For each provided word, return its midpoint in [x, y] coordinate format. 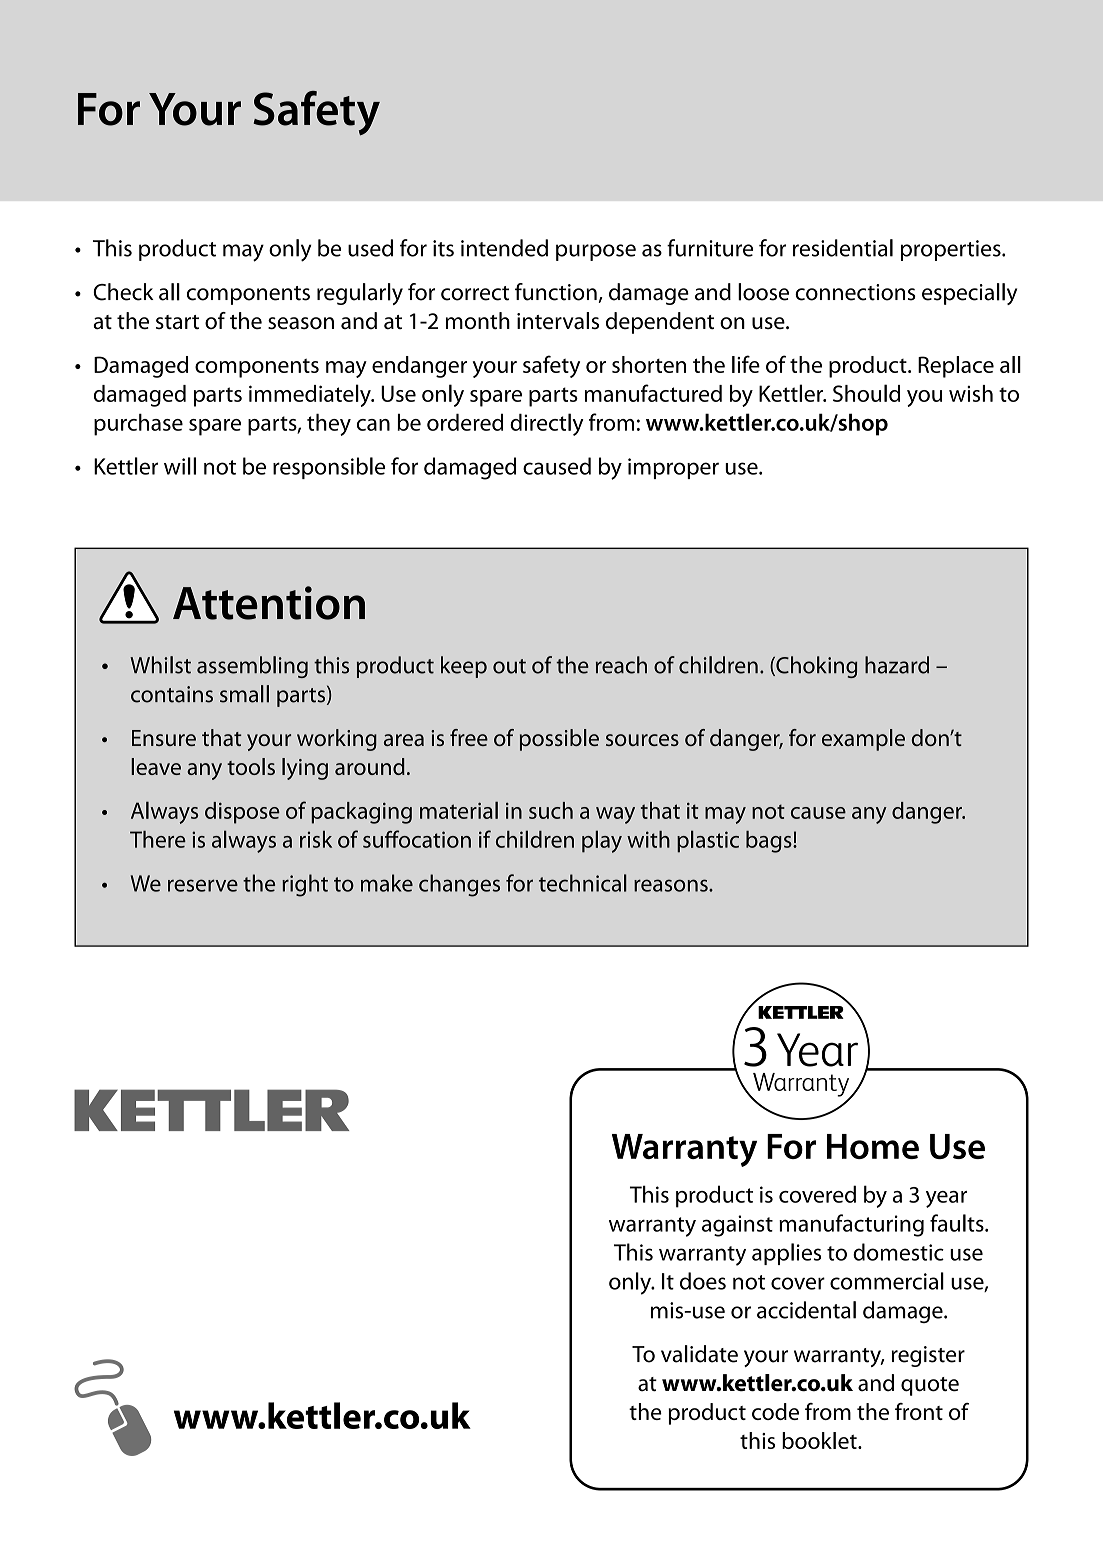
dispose [242, 813]
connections [855, 292]
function [557, 293]
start [177, 322]
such [551, 810]
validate [699, 1354]
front [919, 1411]
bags [770, 842]
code [775, 1411]
